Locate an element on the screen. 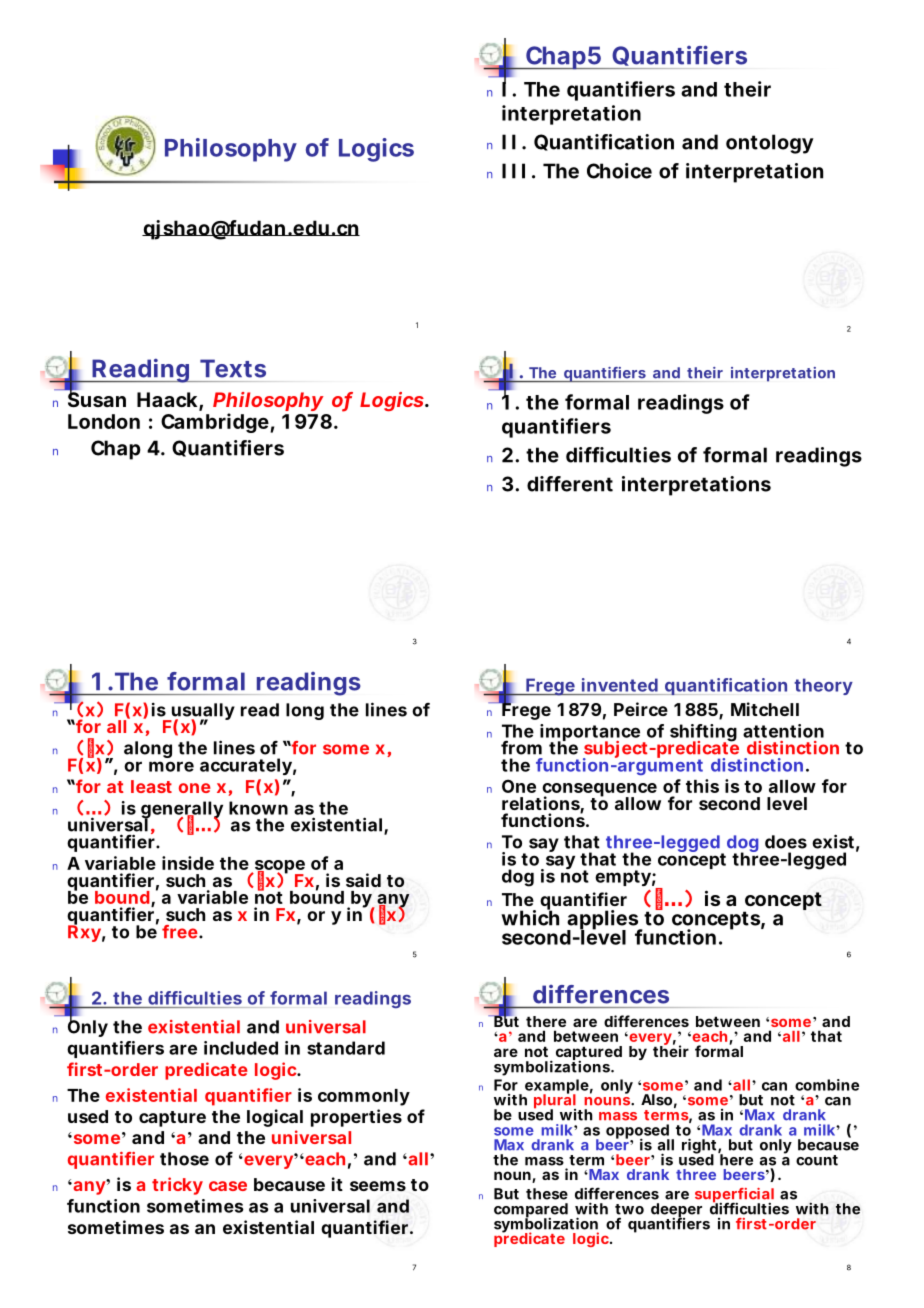 The width and height of the screenshot is (924, 1308). Haack is located at coordinates (168, 401).
